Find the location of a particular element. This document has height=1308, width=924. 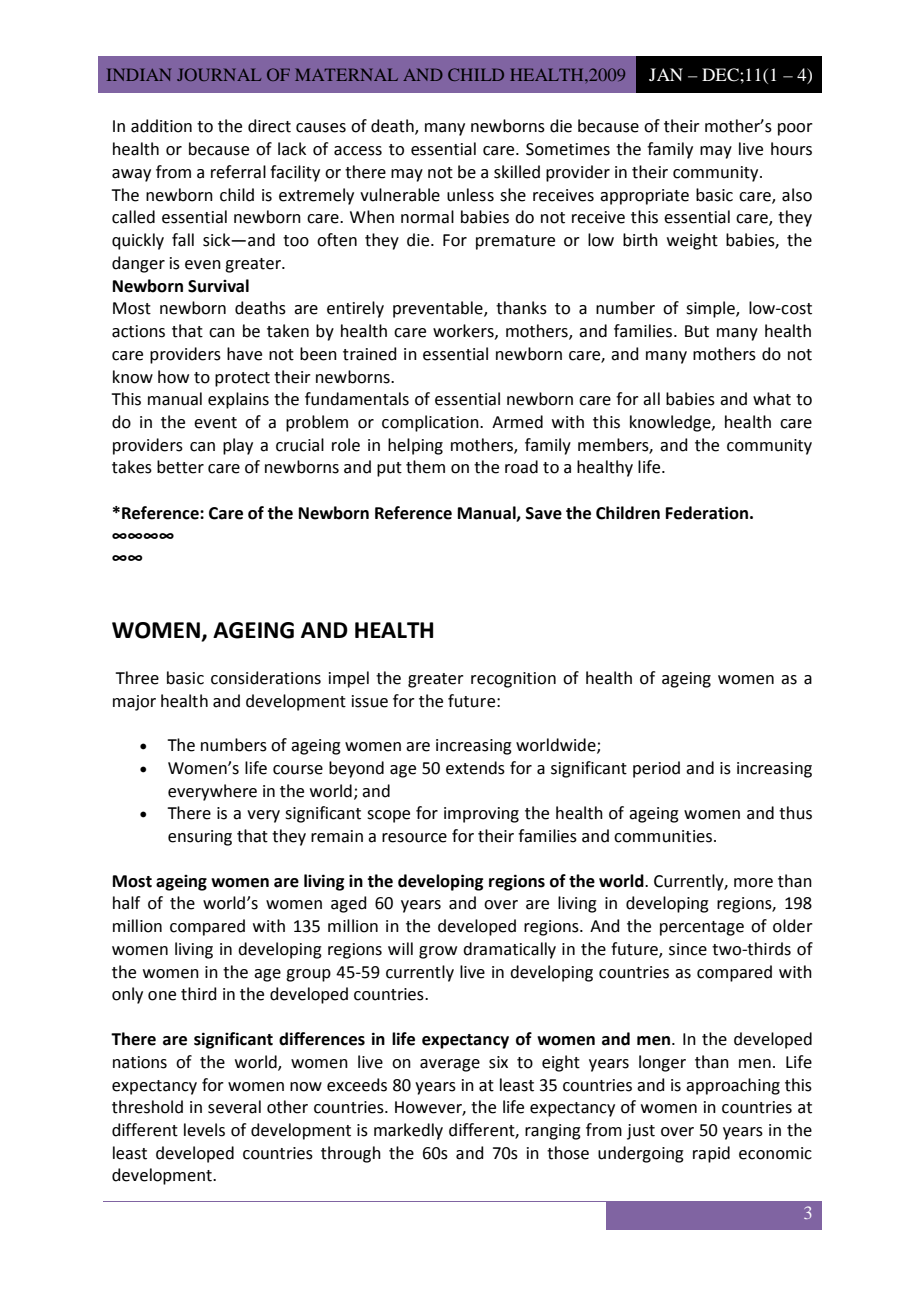

levels is located at coordinates (204, 1130).
